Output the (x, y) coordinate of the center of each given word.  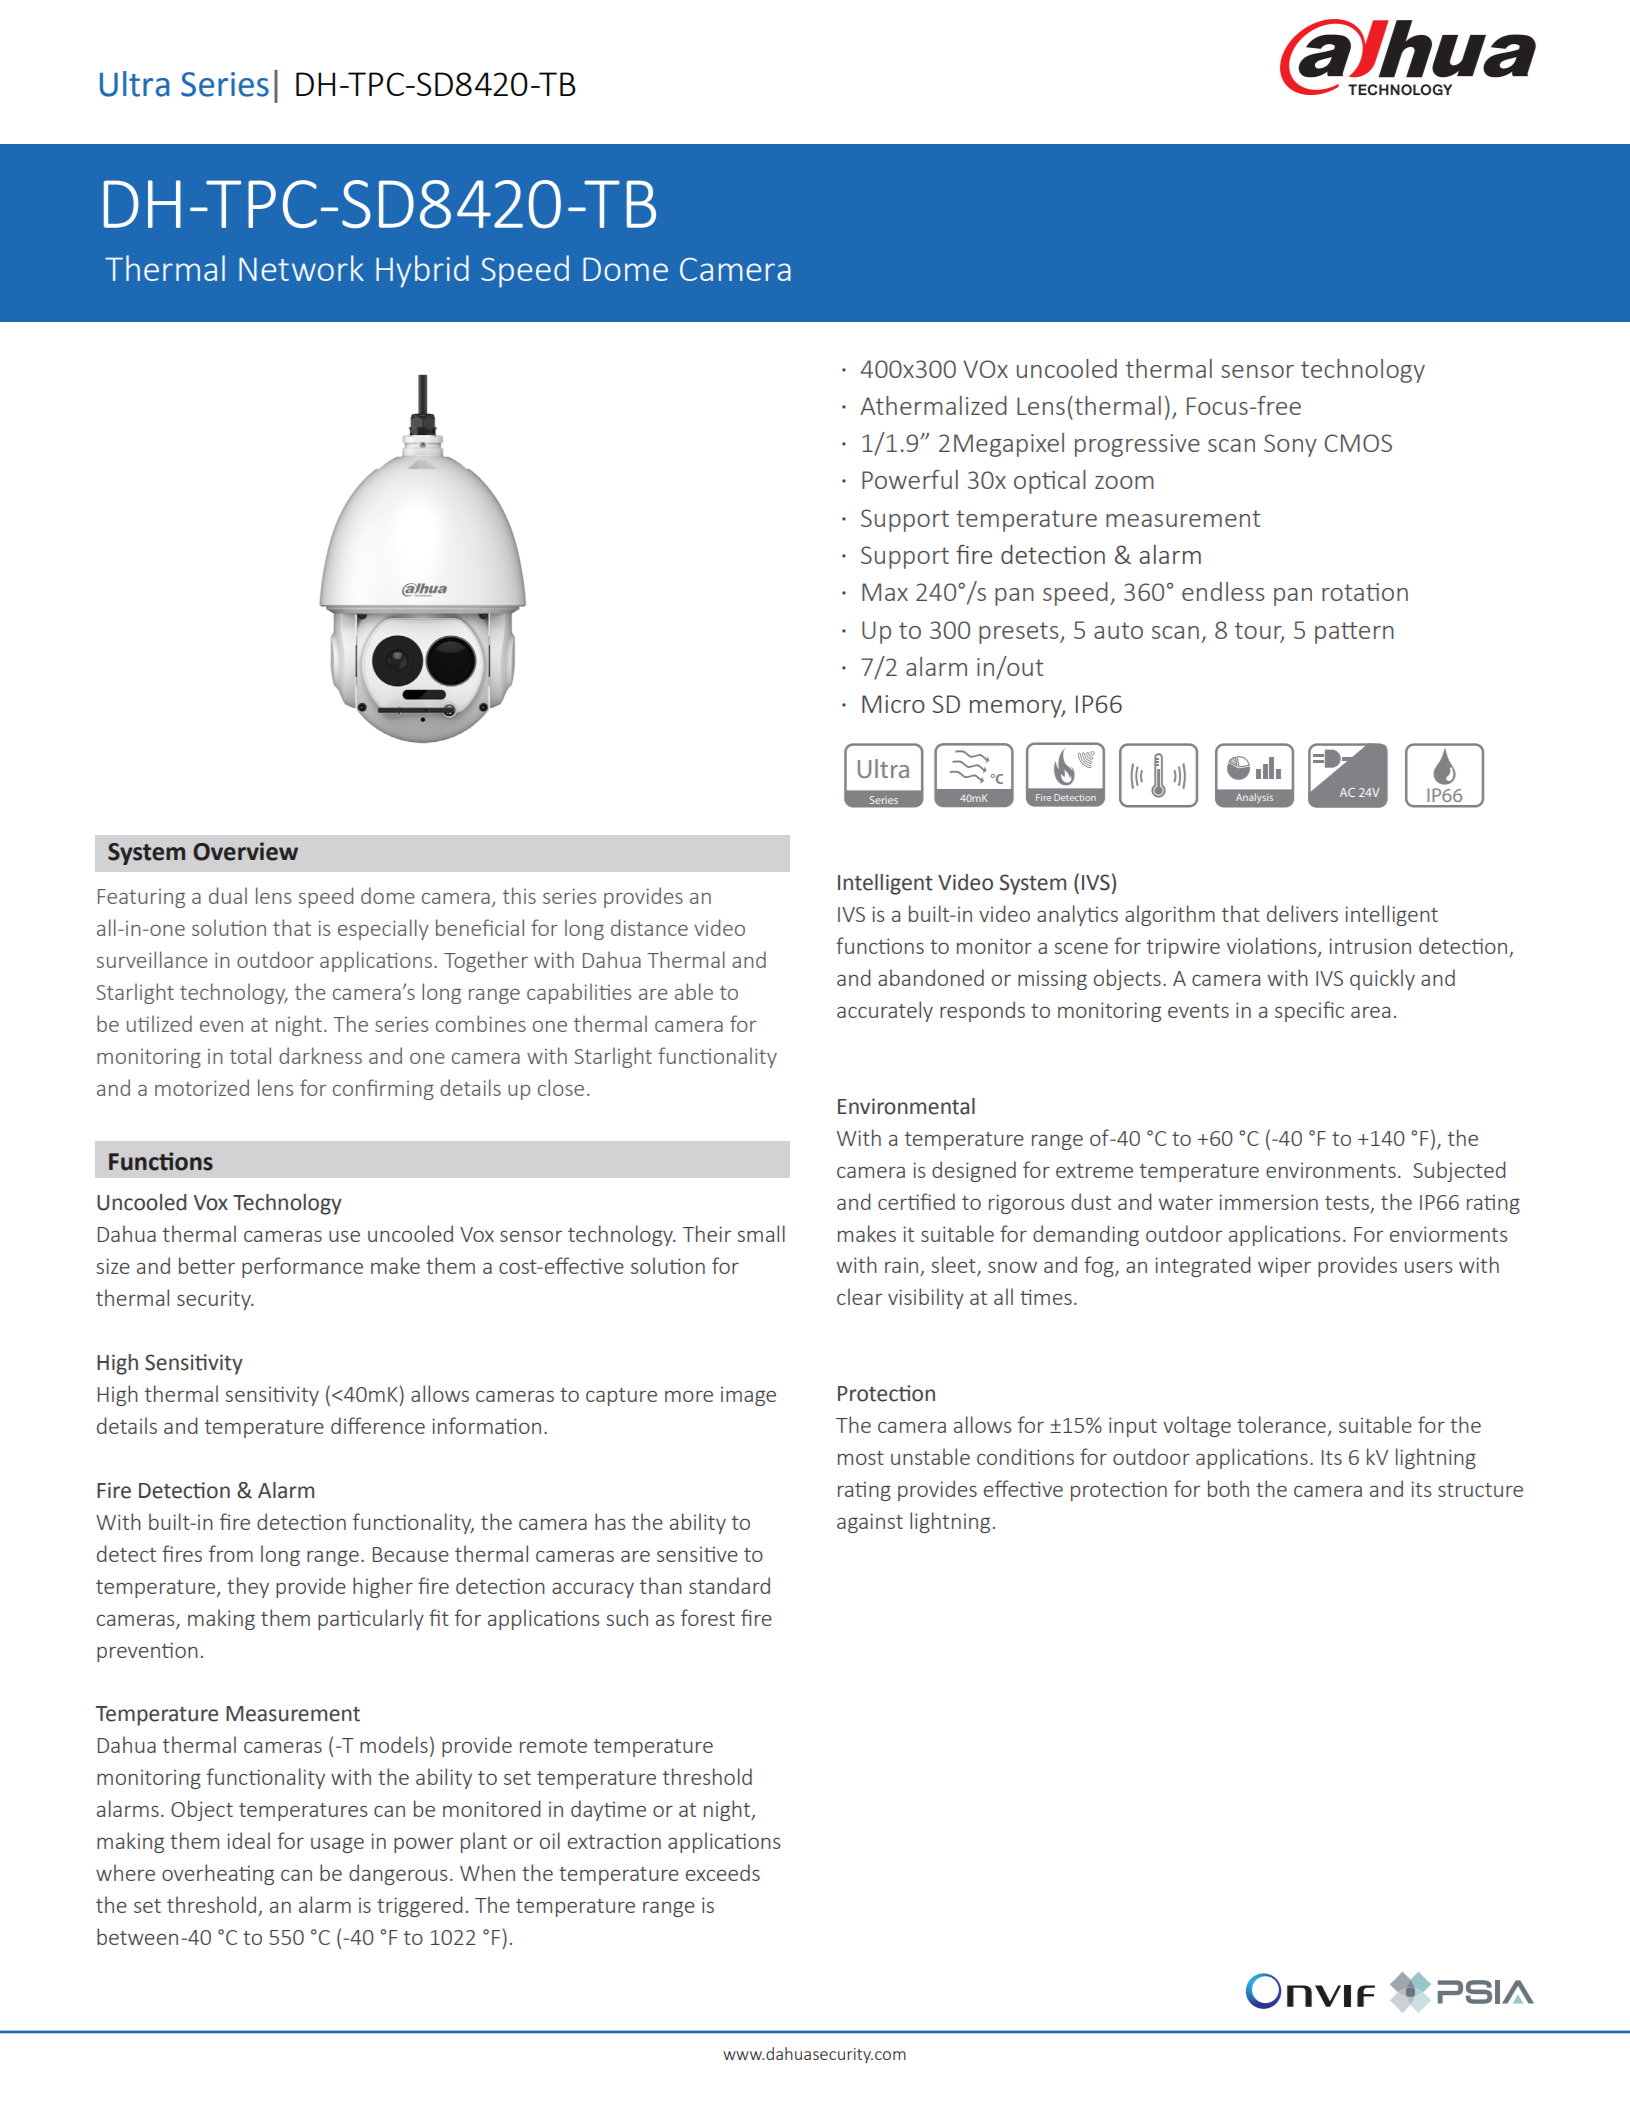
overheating (218, 1874)
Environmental (906, 1106)
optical (1050, 482)
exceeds (723, 1872)
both (1228, 1488)
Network (301, 268)
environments (1331, 1170)
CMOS (1358, 443)
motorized (202, 1087)
